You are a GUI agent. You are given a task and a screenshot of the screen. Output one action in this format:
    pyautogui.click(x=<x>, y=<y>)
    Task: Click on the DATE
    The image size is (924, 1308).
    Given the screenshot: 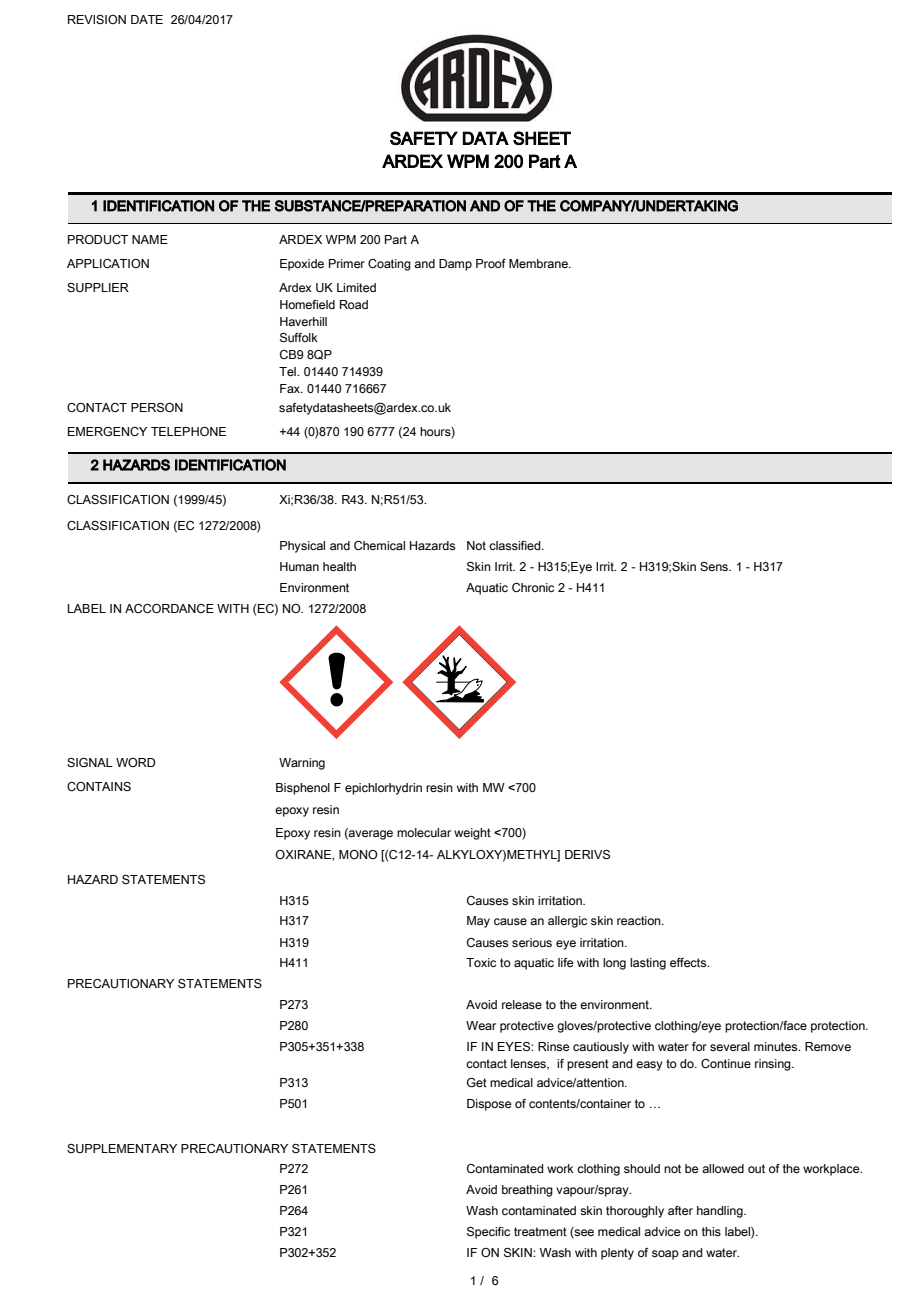 What is the action you would take?
    pyautogui.click(x=147, y=19)
